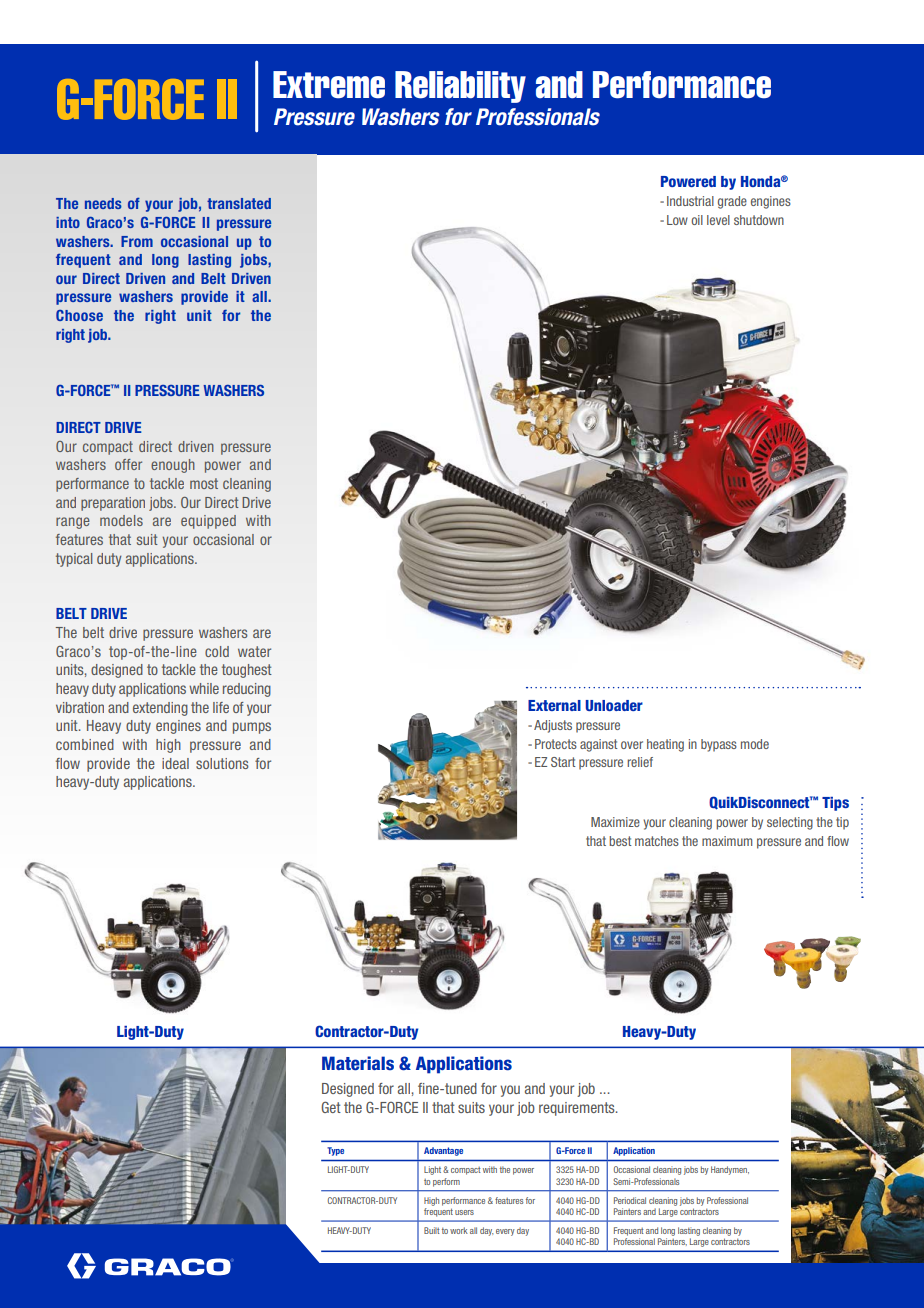 This document has height=1308, width=924. Describe the element at coordinates (217, 651) in the document. I see `cold` at that location.
